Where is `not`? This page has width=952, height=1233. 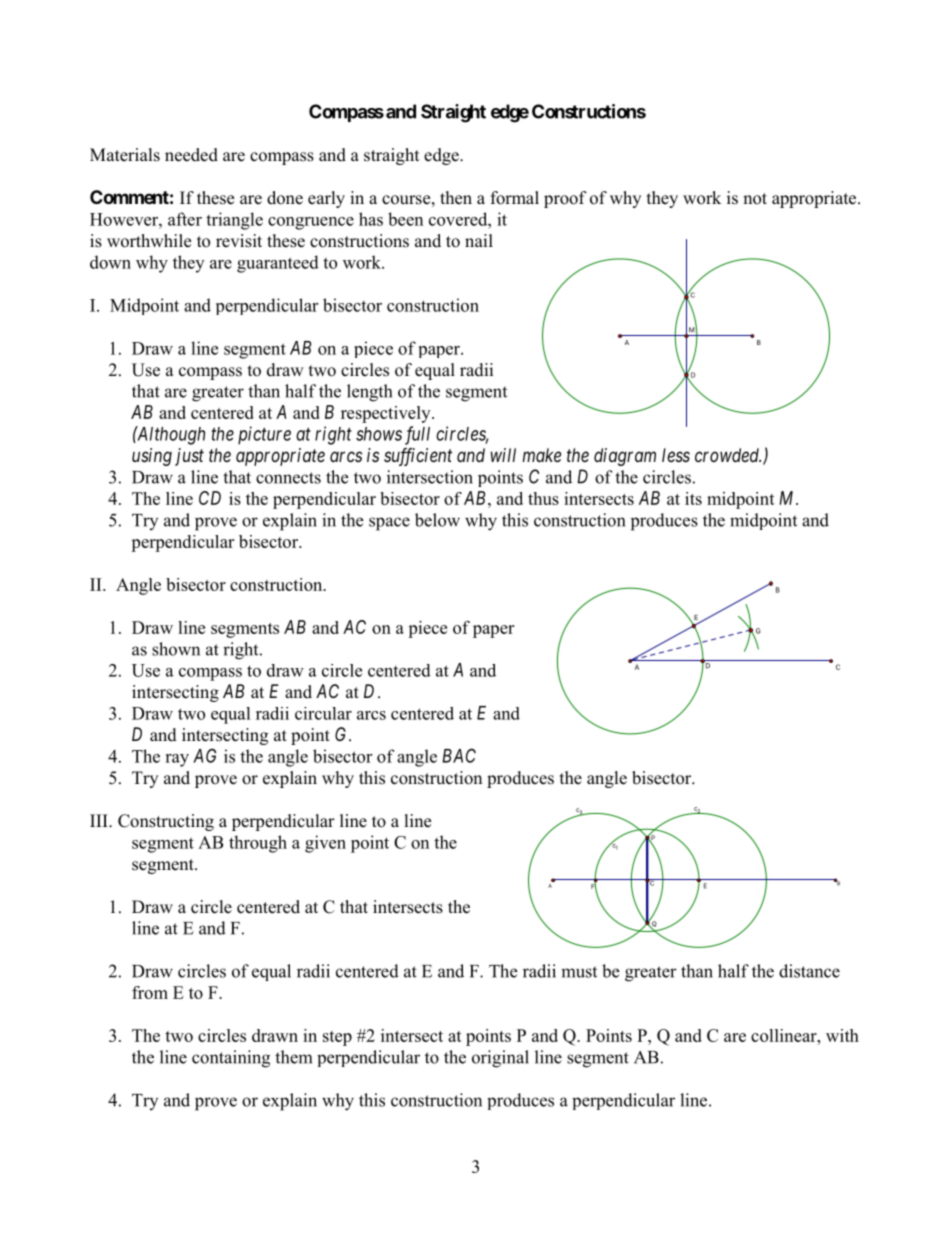 not is located at coordinates (755, 199).
